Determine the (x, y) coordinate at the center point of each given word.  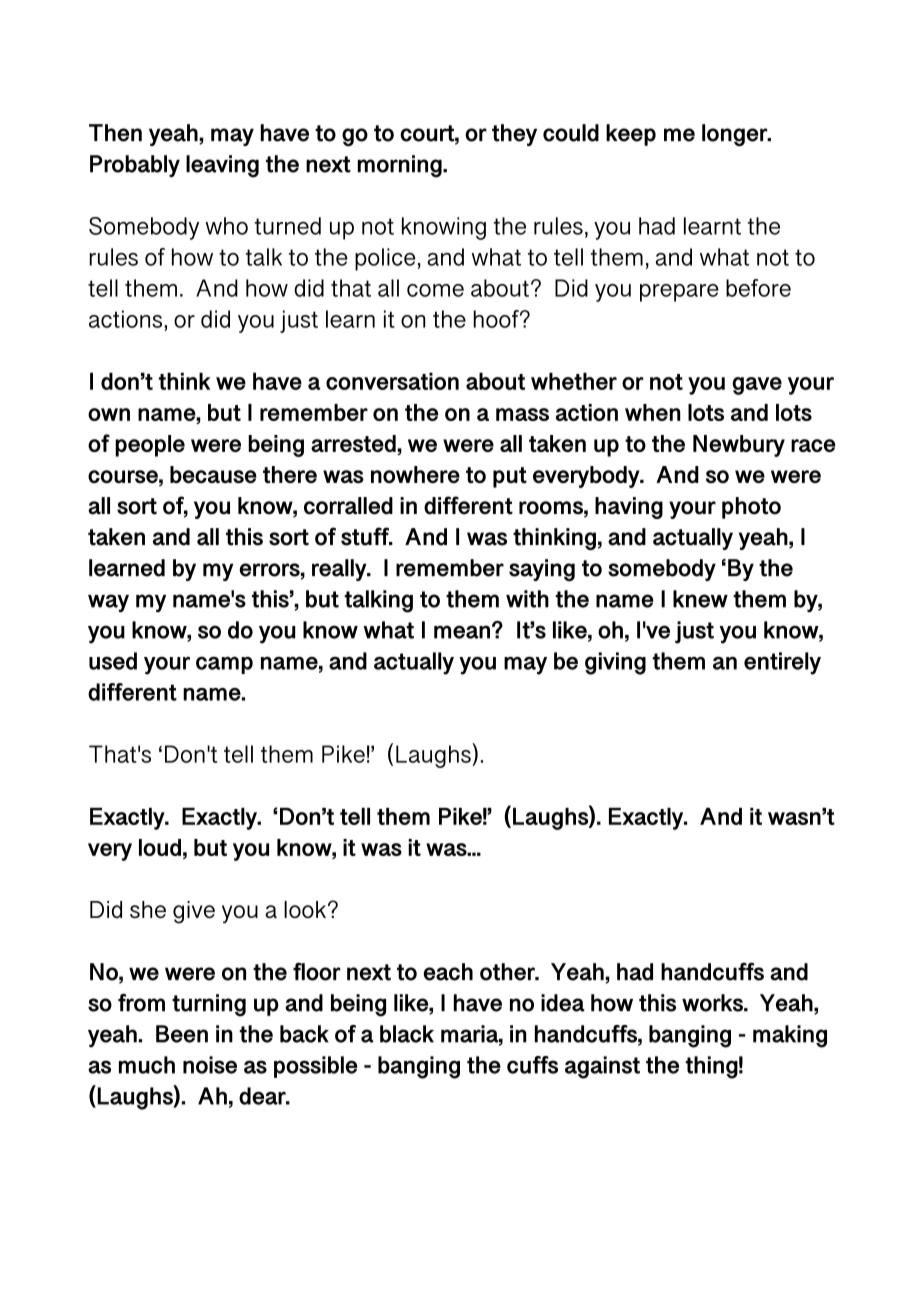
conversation (392, 381)
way (108, 603)
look (306, 909)
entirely (782, 663)
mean (462, 632)
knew (700, 599)
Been (182, 1034)
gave (757, 386)
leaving (222, 166)
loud (160, 847)
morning (400, 166)
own (109, 414)
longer (736, 135)
